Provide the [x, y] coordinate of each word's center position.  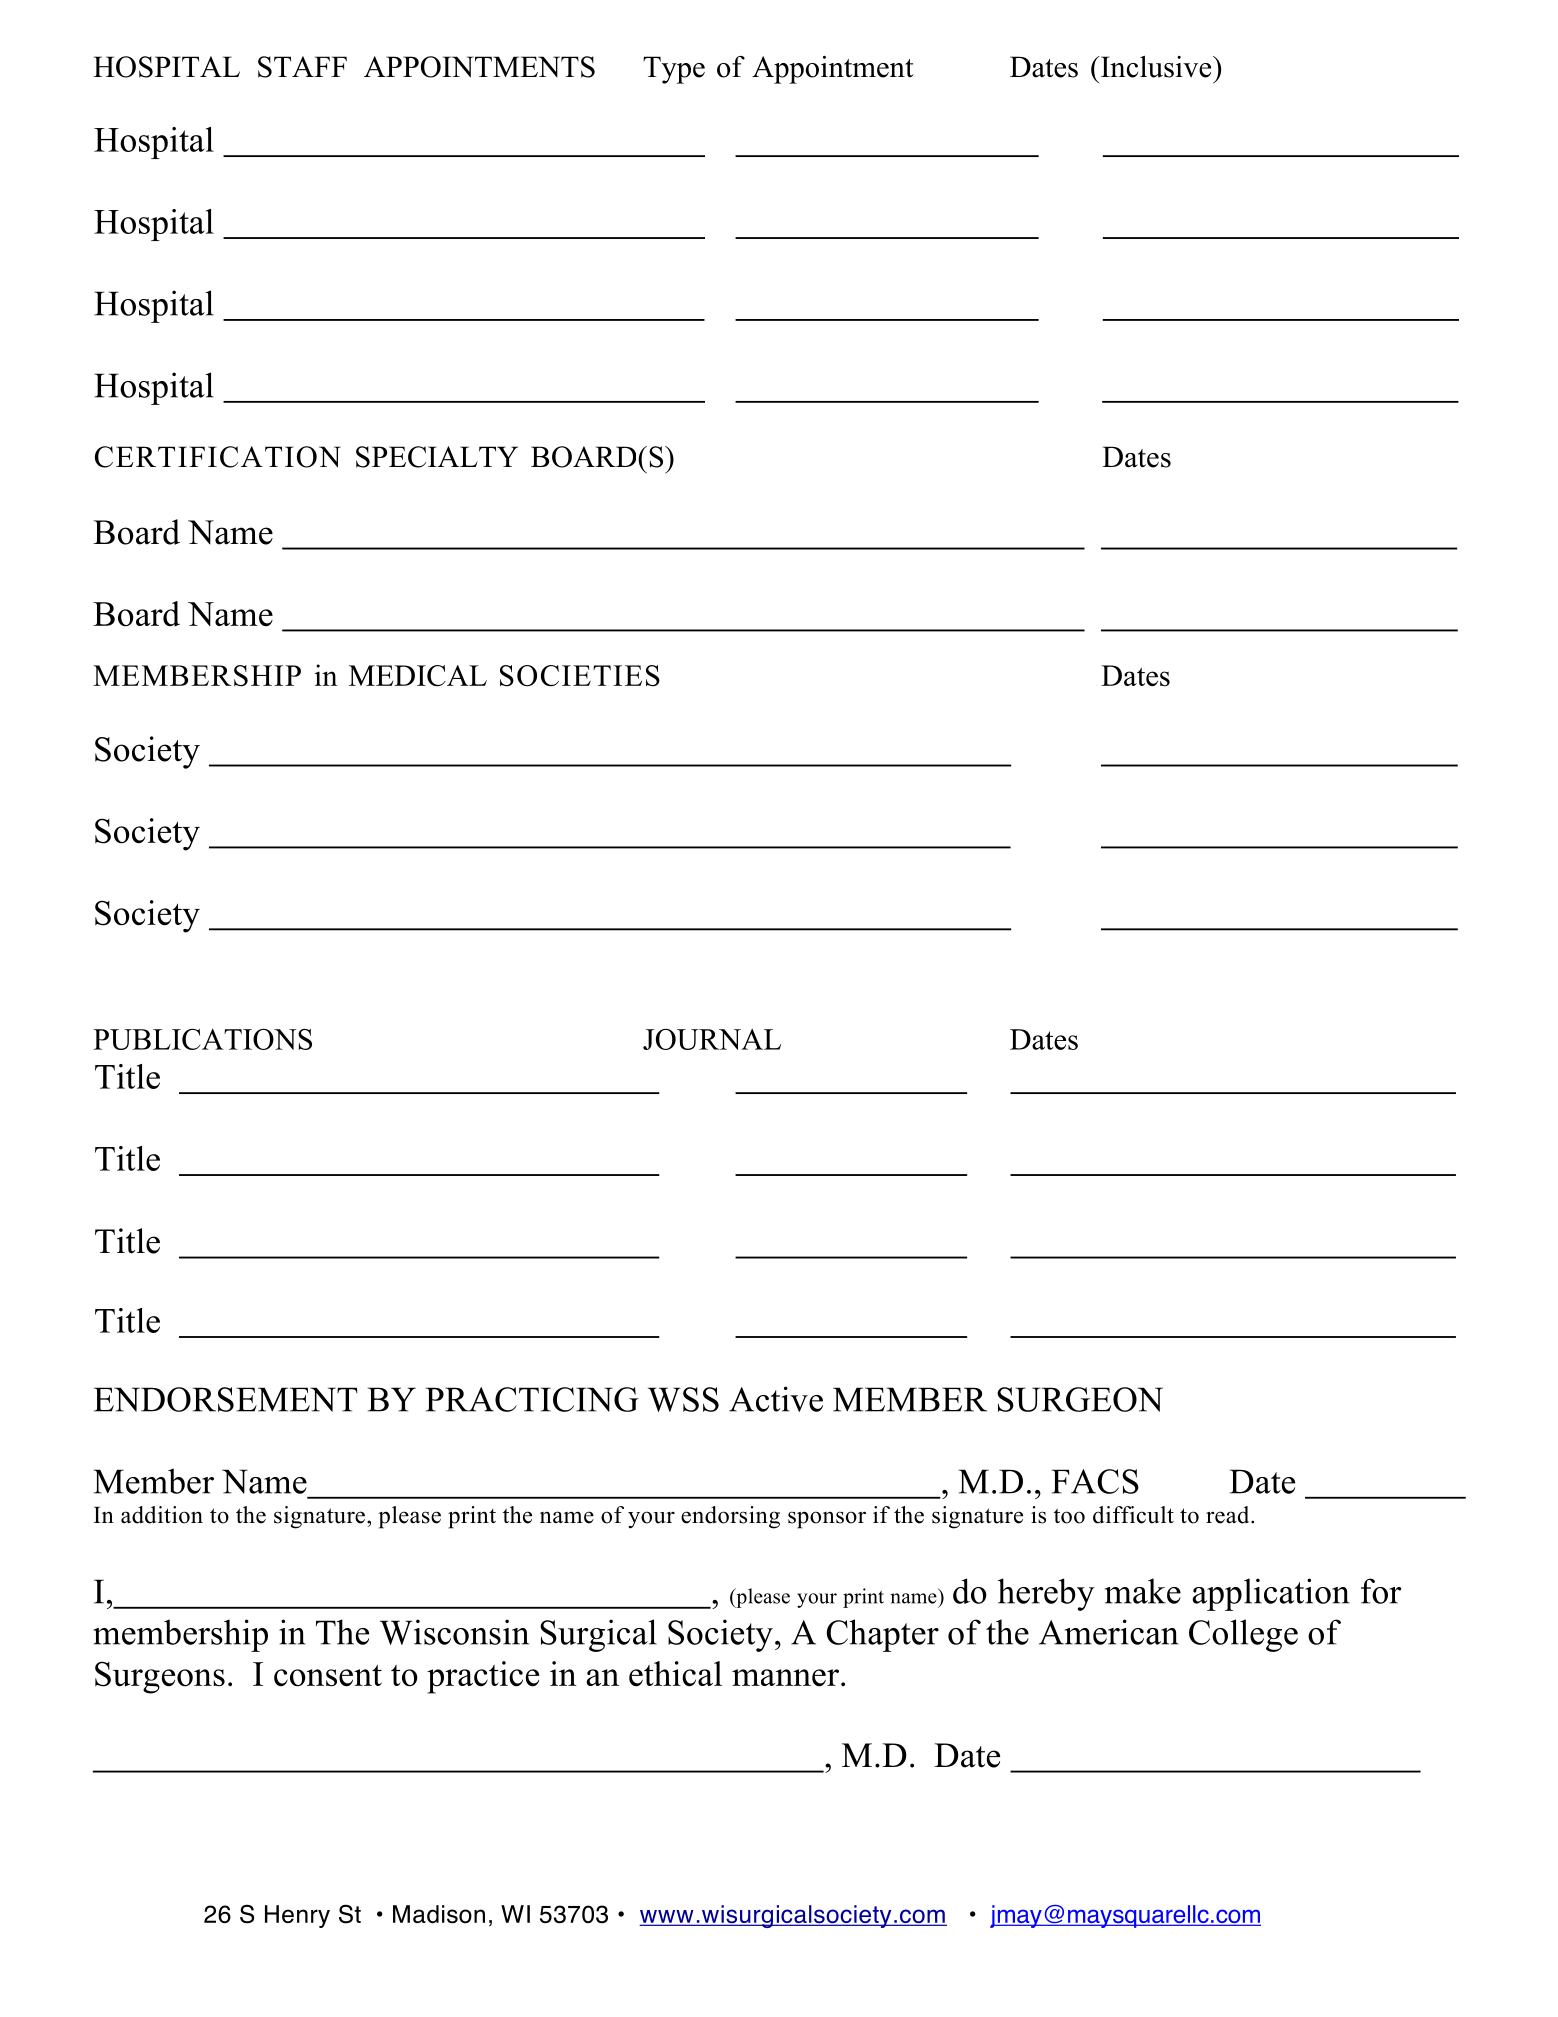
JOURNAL [712, 1039]
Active [776, 1399]
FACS [1095, 1481]
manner [785, 1678]
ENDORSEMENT [226, 1399]
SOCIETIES [580, 676]
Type [674, 70]
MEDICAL [418, 676]
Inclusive [1156, 67]
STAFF [302, 67]
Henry [297, 1916]
